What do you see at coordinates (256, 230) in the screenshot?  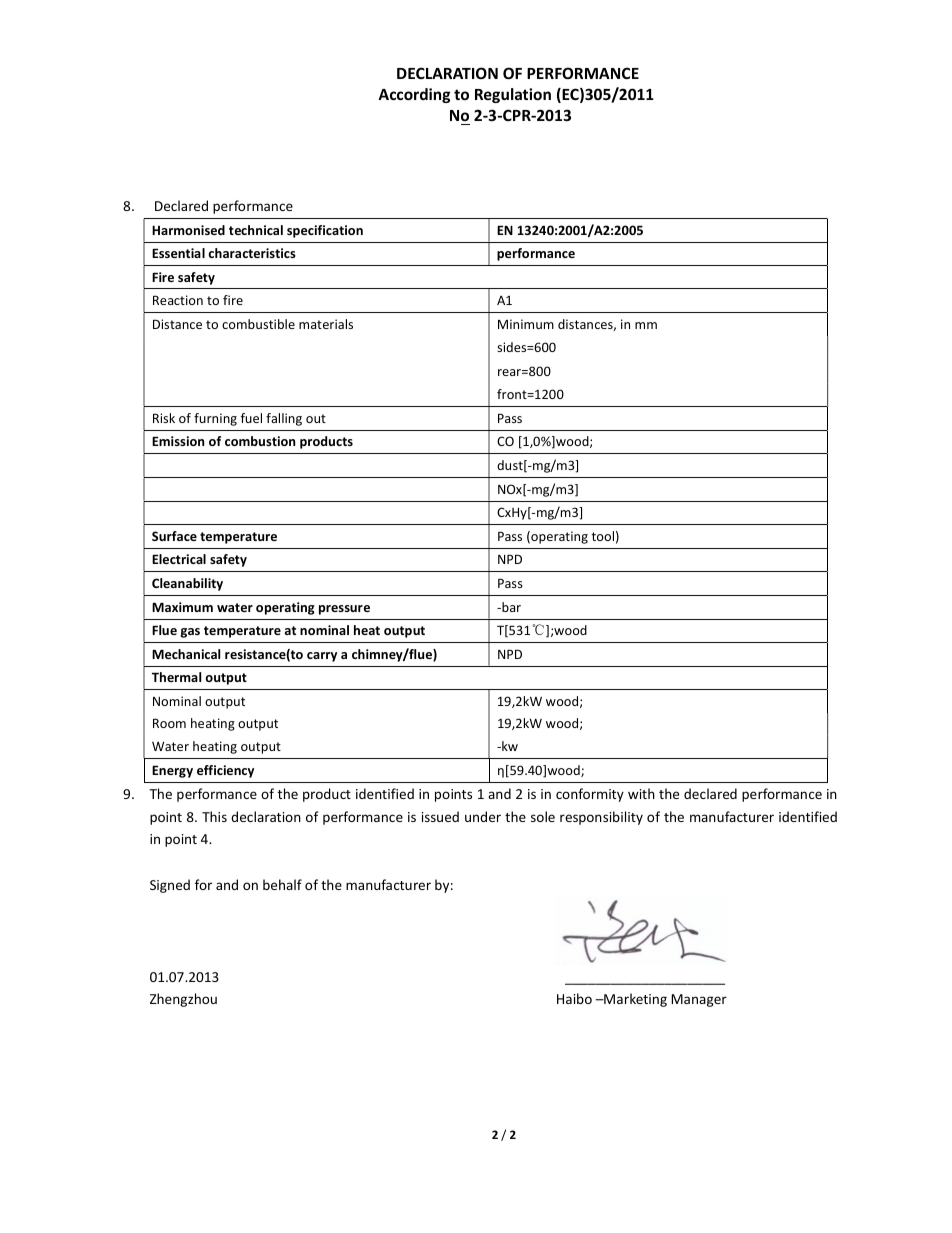 I see `technical` at bounding box center [256, 230].
